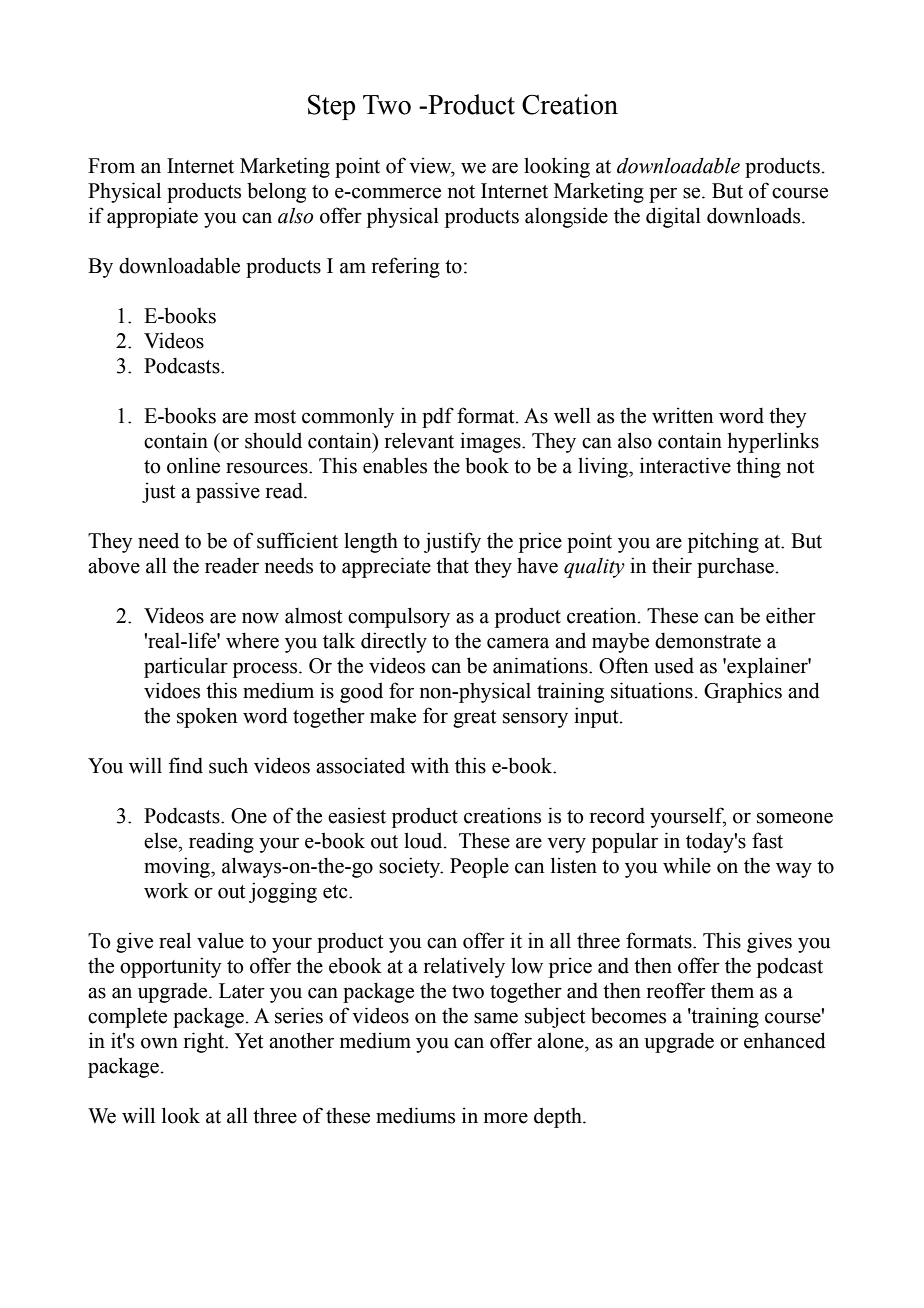 The height and width of the image is (1308, 924). I want to click on more, so click(506, 1118).
